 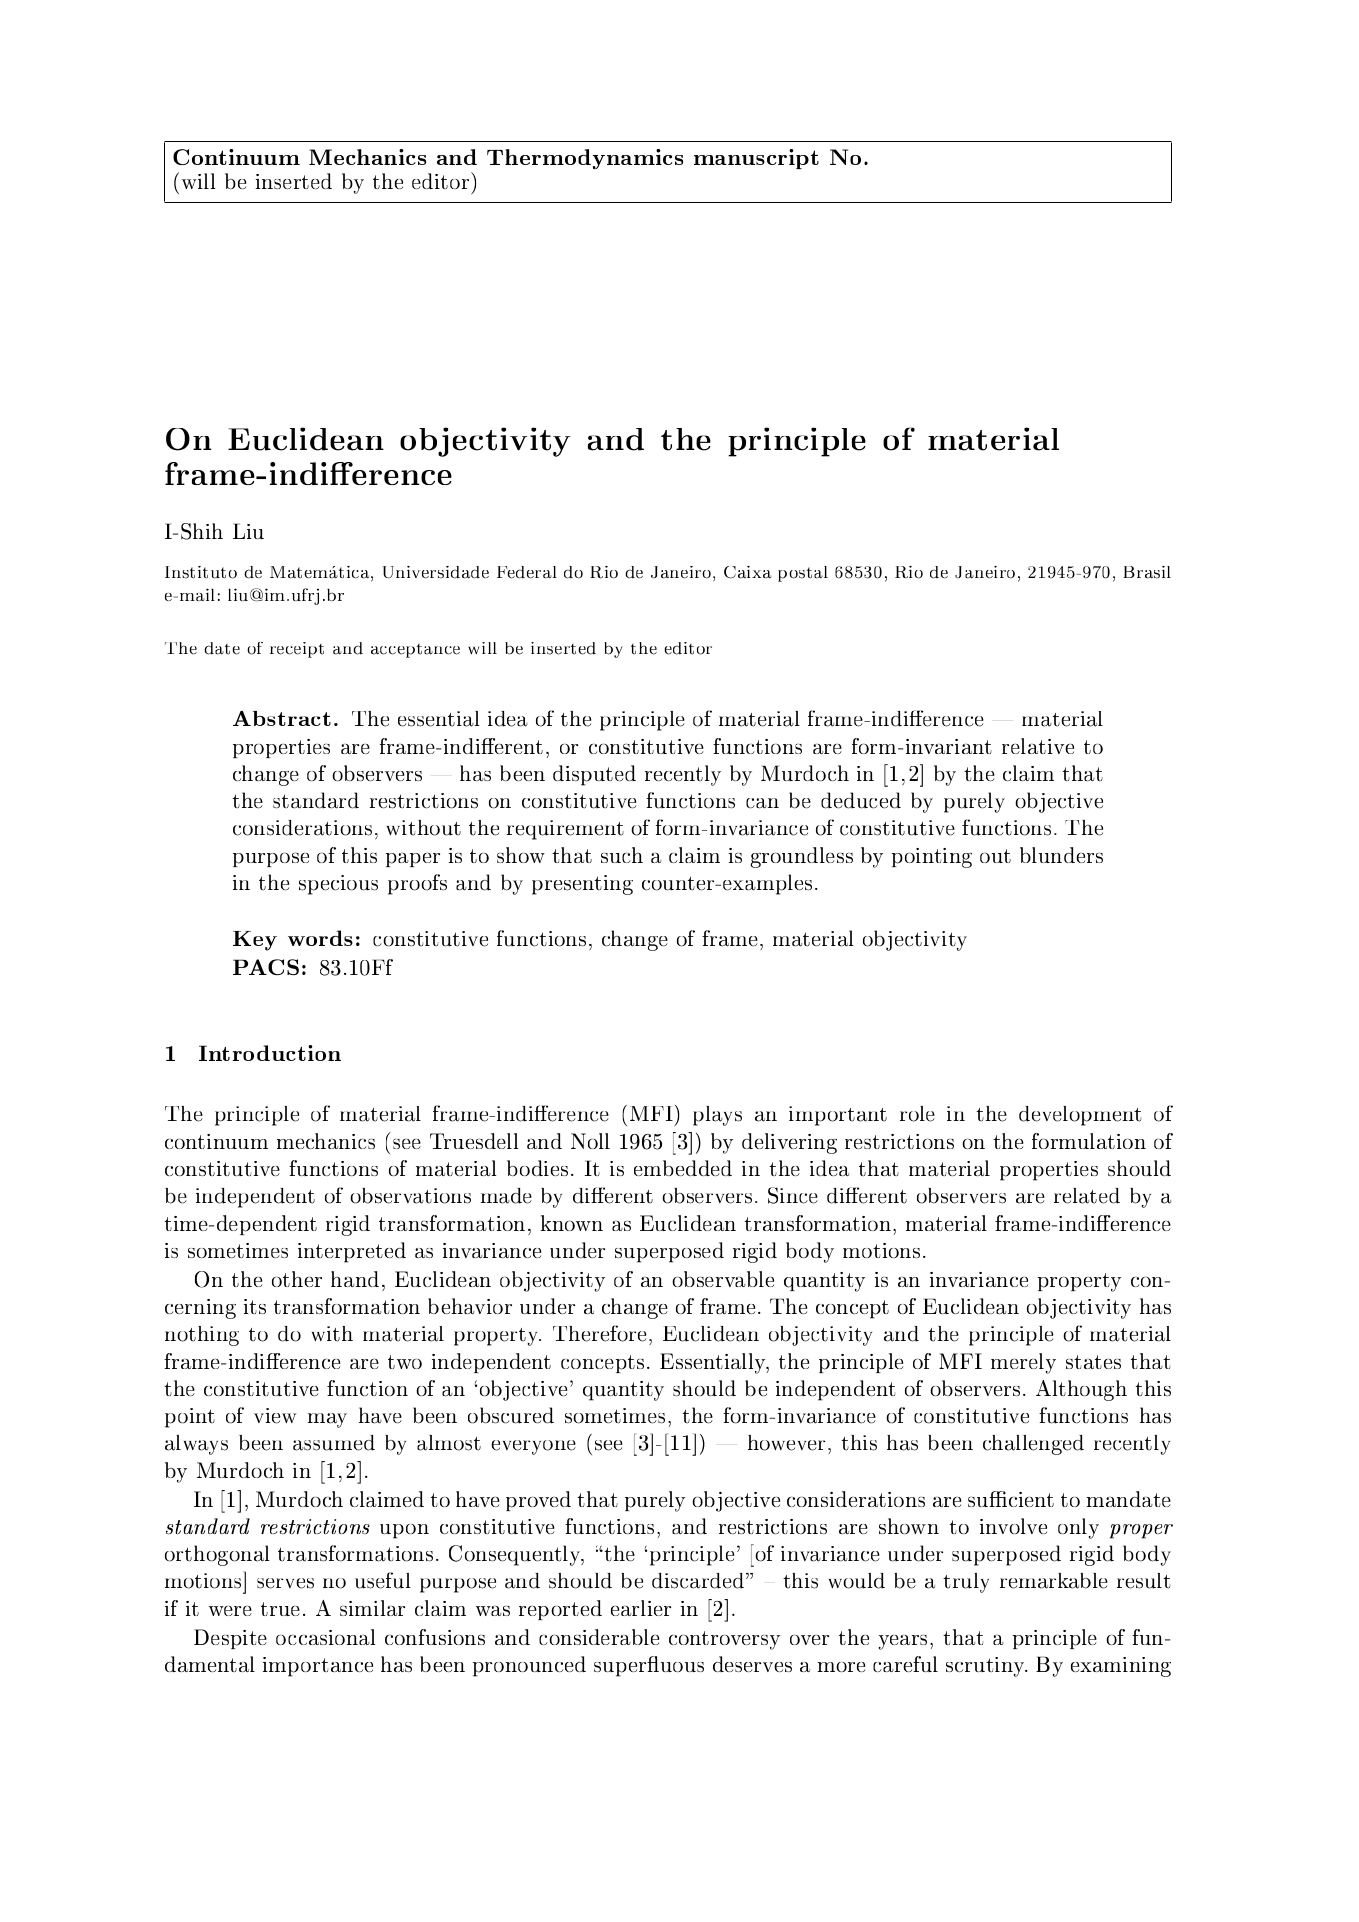 What do you see at coordinates (756, 159) in the screenshot?
I see `manuscript` at bounding box center [756, 159].
